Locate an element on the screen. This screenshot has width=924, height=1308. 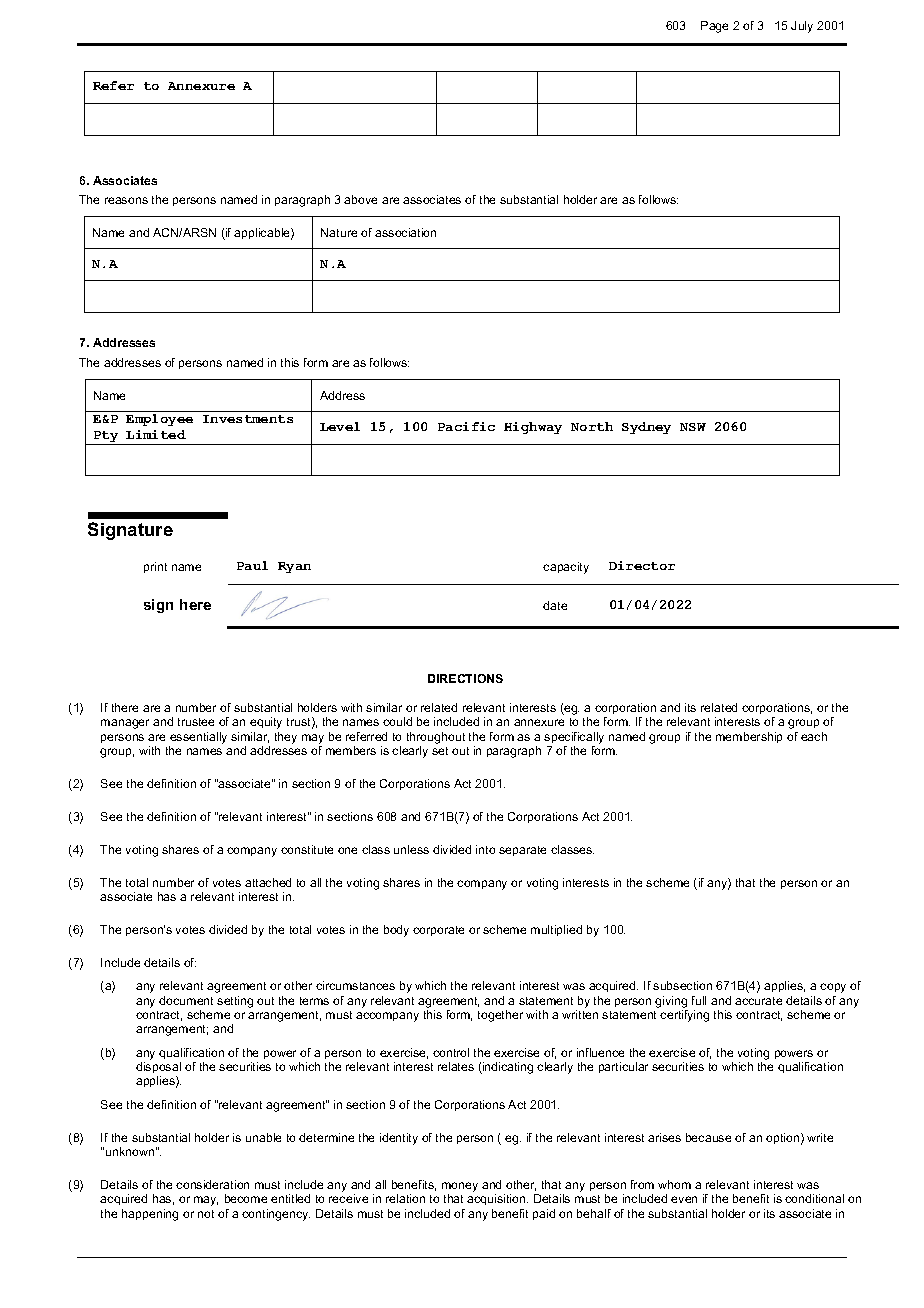
reasons is located at coordinates (126, 200).
